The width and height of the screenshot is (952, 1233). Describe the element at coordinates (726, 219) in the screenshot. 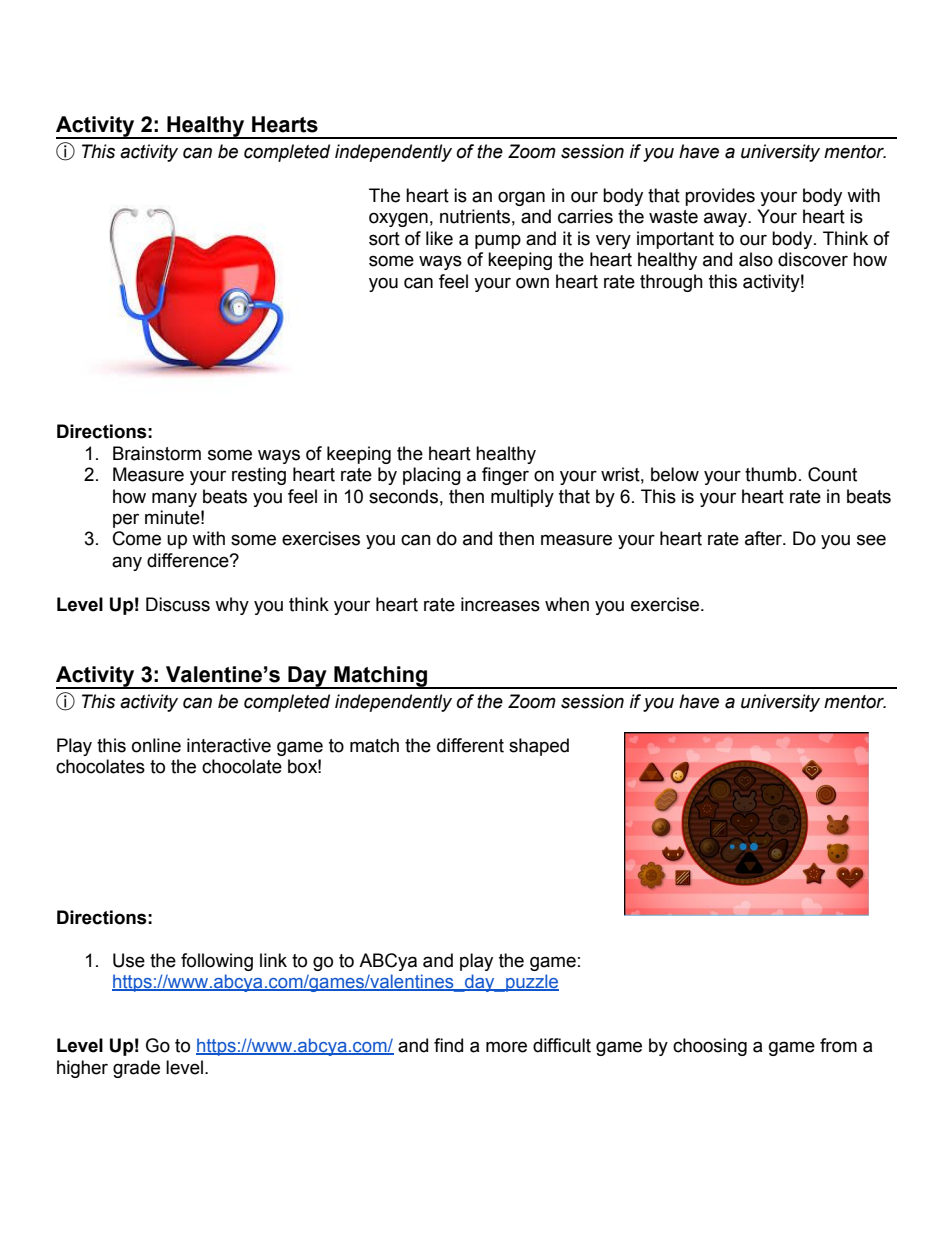

I see `away` at that location.
